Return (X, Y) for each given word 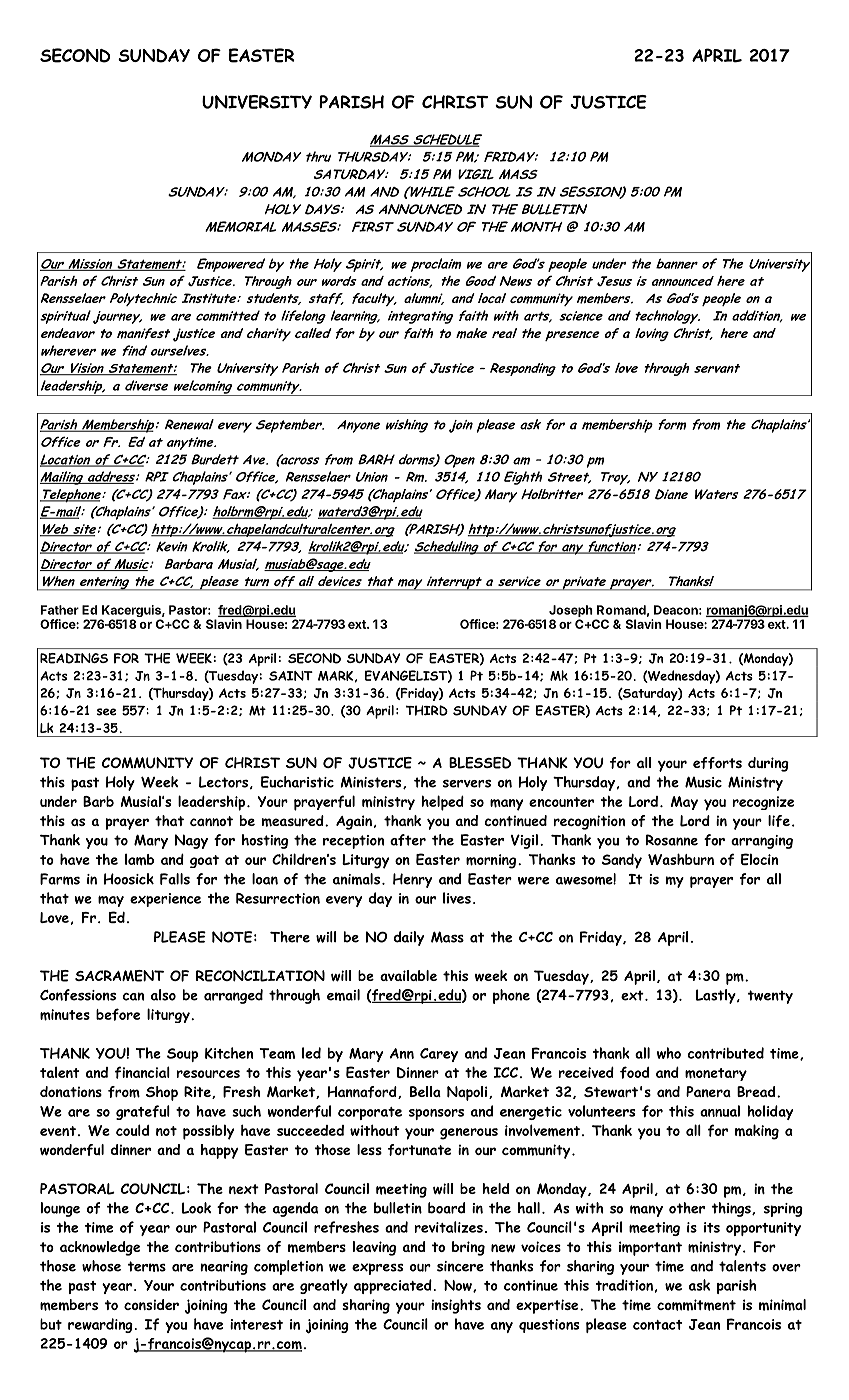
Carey (439, 1055)
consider (151, 1304)
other (687, 1208)
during (768, 764)
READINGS (74, 658)
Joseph (571, 611)
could (132, 1130)
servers (467, 784)
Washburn (681, 859)
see (106, 712)
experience (165, 900)
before (118, 1014)
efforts (717, 763)
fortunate (419, 1150)
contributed (725, 1053)
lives (457, 898)
